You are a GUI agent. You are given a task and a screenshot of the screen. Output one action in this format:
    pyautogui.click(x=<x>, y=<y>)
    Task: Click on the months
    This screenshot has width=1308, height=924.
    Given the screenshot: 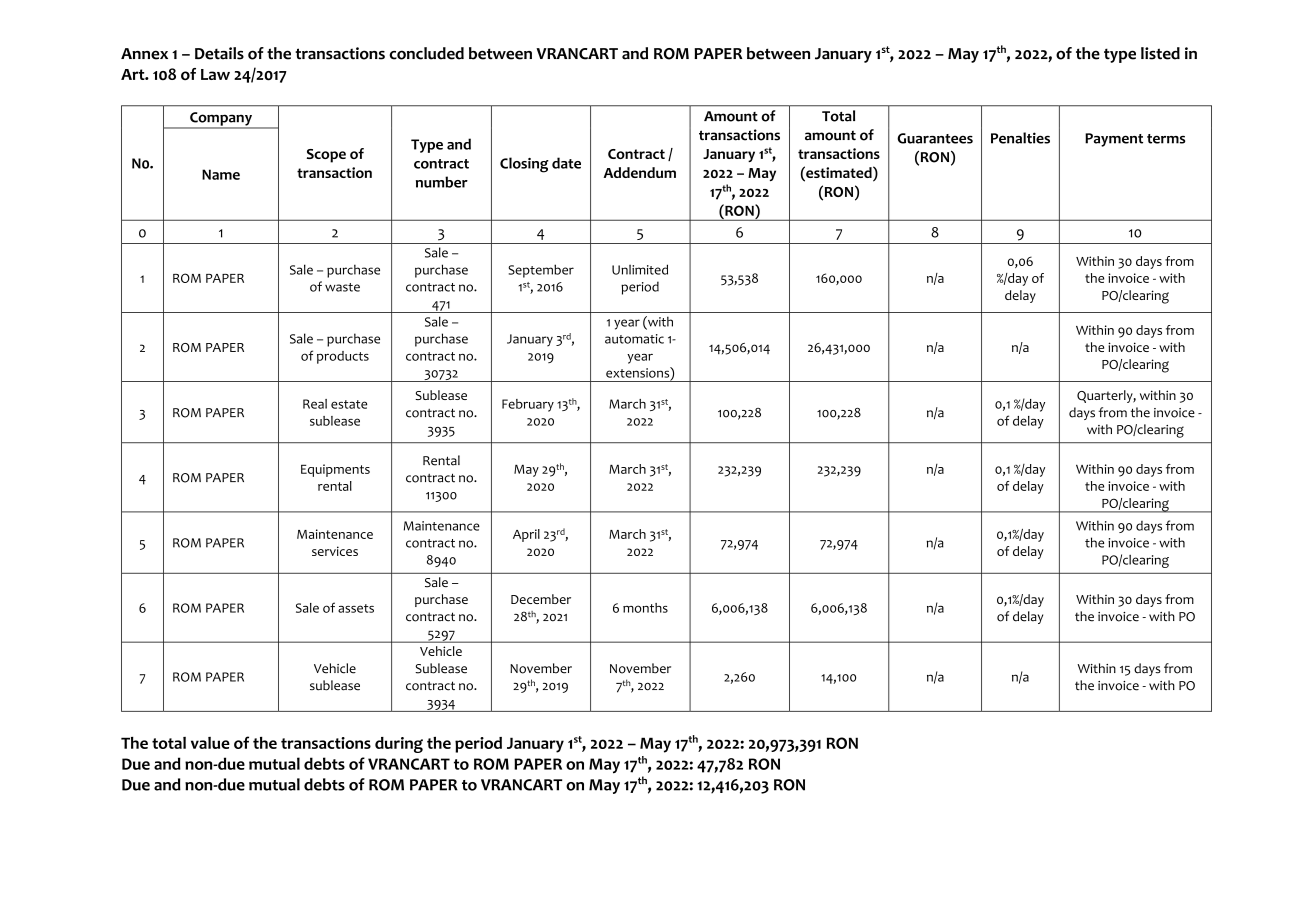 What is the action you would take?
    pyautogui.click(x=645, y=608)
